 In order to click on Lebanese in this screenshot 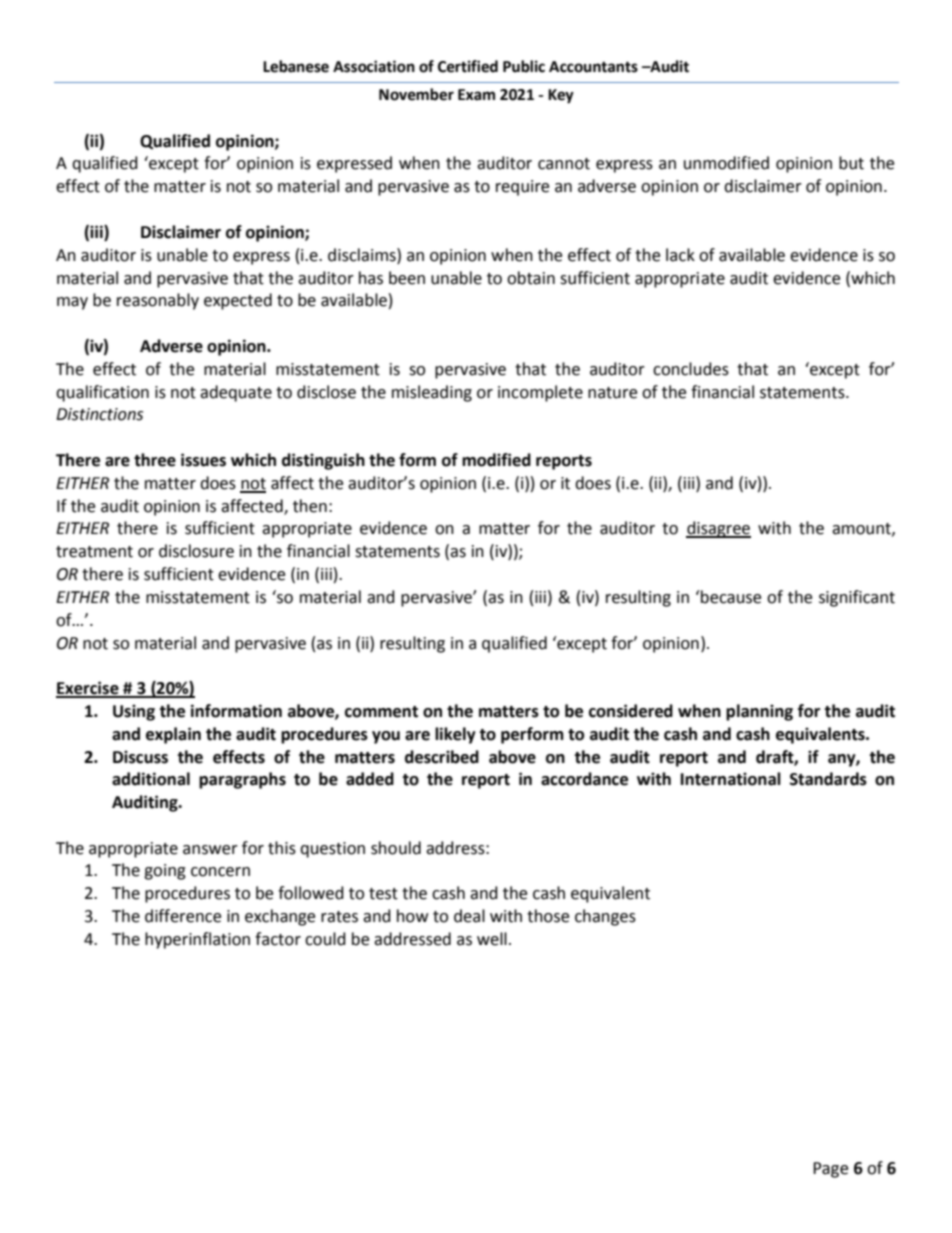, I will do `click(296, 66)`.
